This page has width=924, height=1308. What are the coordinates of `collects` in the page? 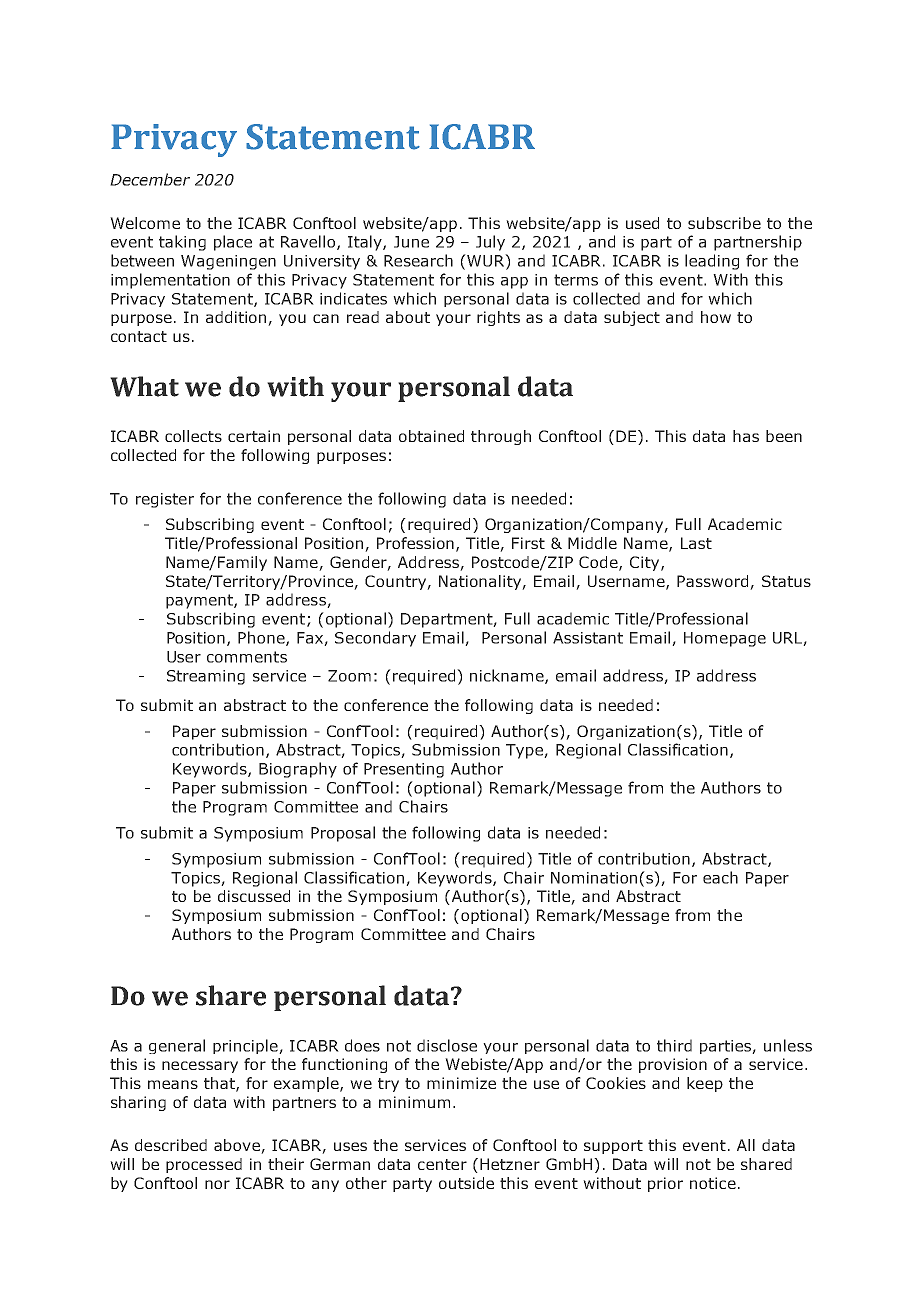 It's located at (193, 436).
